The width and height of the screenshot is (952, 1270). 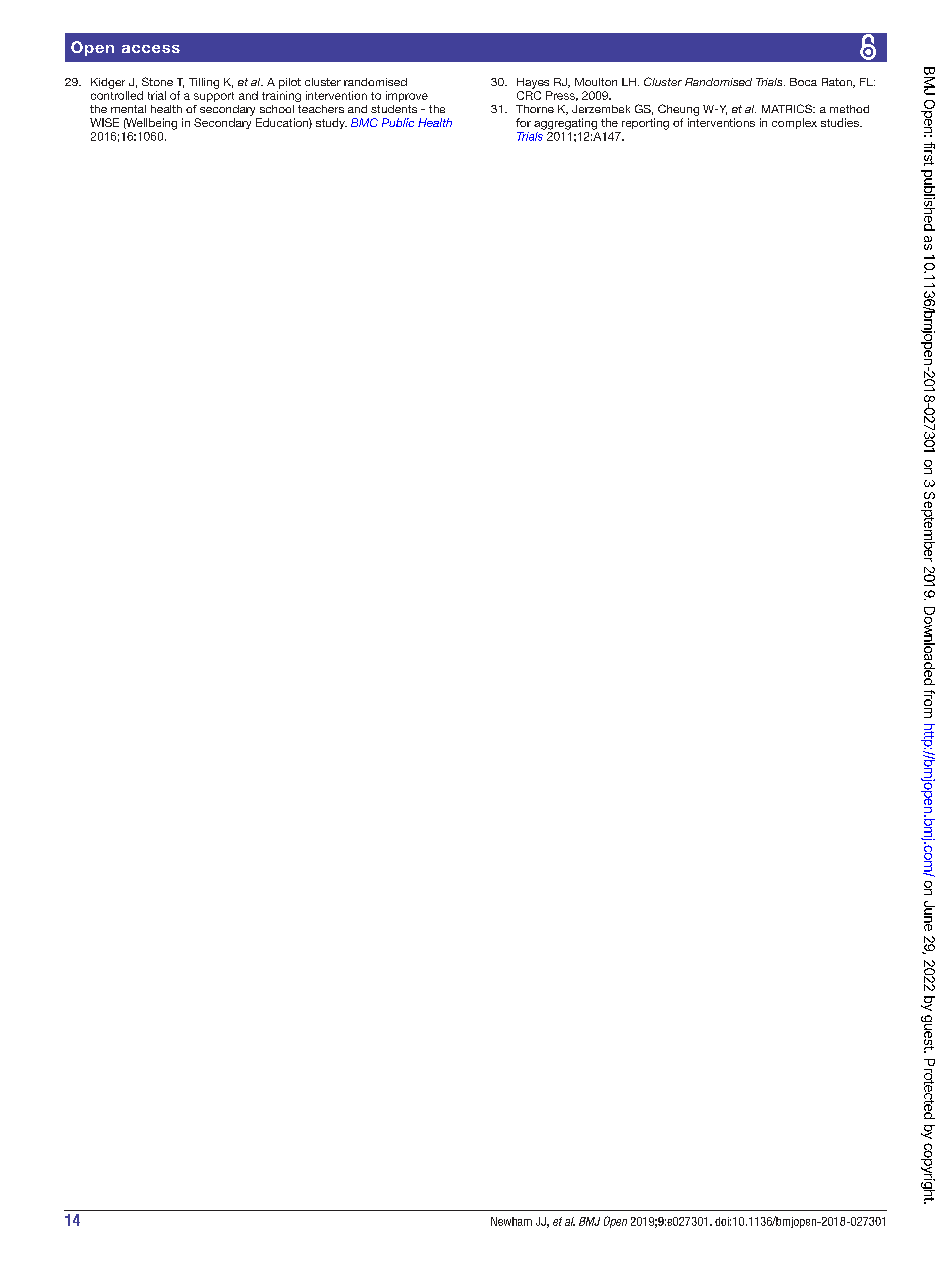 What do you see at coordinates (204, 83) in the screenshot?
I see `Tilling` at bounding box center [204, 83].
